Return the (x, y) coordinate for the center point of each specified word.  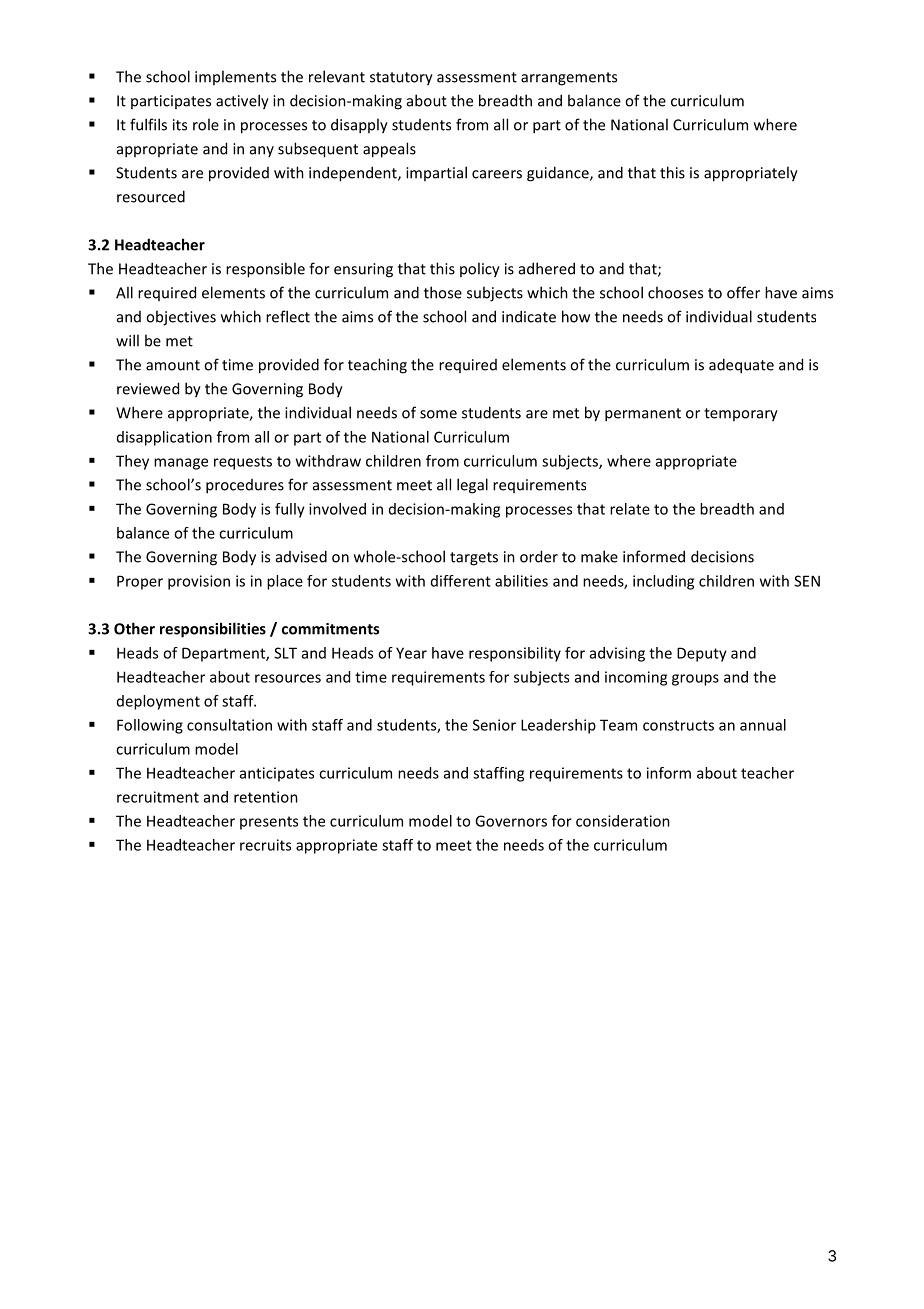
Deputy (702, 654)
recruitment (158, 797)
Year (411, 653)
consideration (623, 821)
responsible (265, 270)
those (443, 292)
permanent (643, 415)
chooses (675, 292)
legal (472, 486)
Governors (511, 821)
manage (181, 464)
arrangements (569, 79)
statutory (401, 79)
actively (242, 102)
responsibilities (213, 630)
